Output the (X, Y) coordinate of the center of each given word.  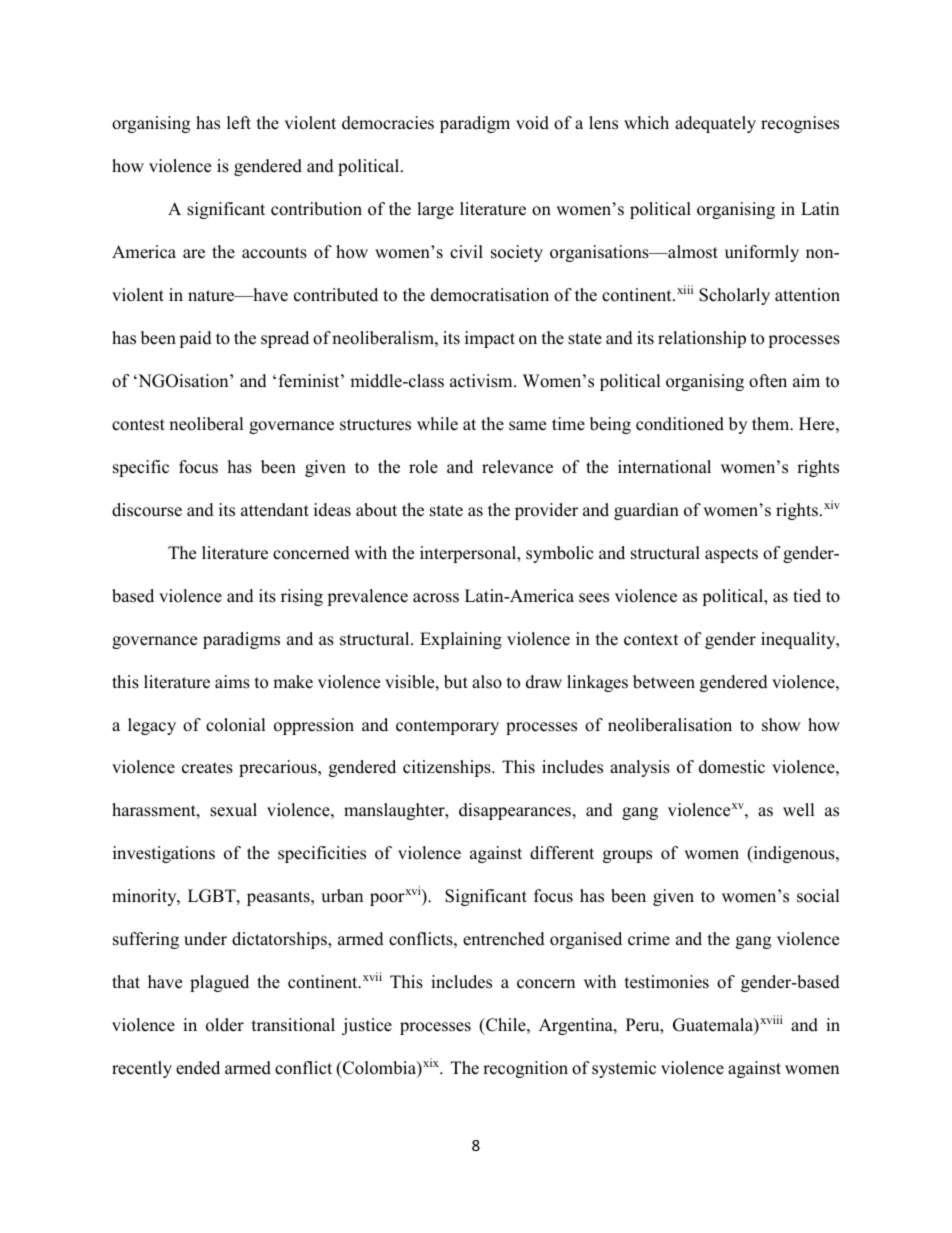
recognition (525, 1069)
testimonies (667, 982)
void (532, 123)
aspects (731, 555)
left (239, 123)
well (799, 810)
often (768, 381)
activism (482, 381)
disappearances (516, 811)
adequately (715, 124)
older (225, 1025)
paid (195, 339)
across (436, 598)
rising (302, 597)
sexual (233, 810)
